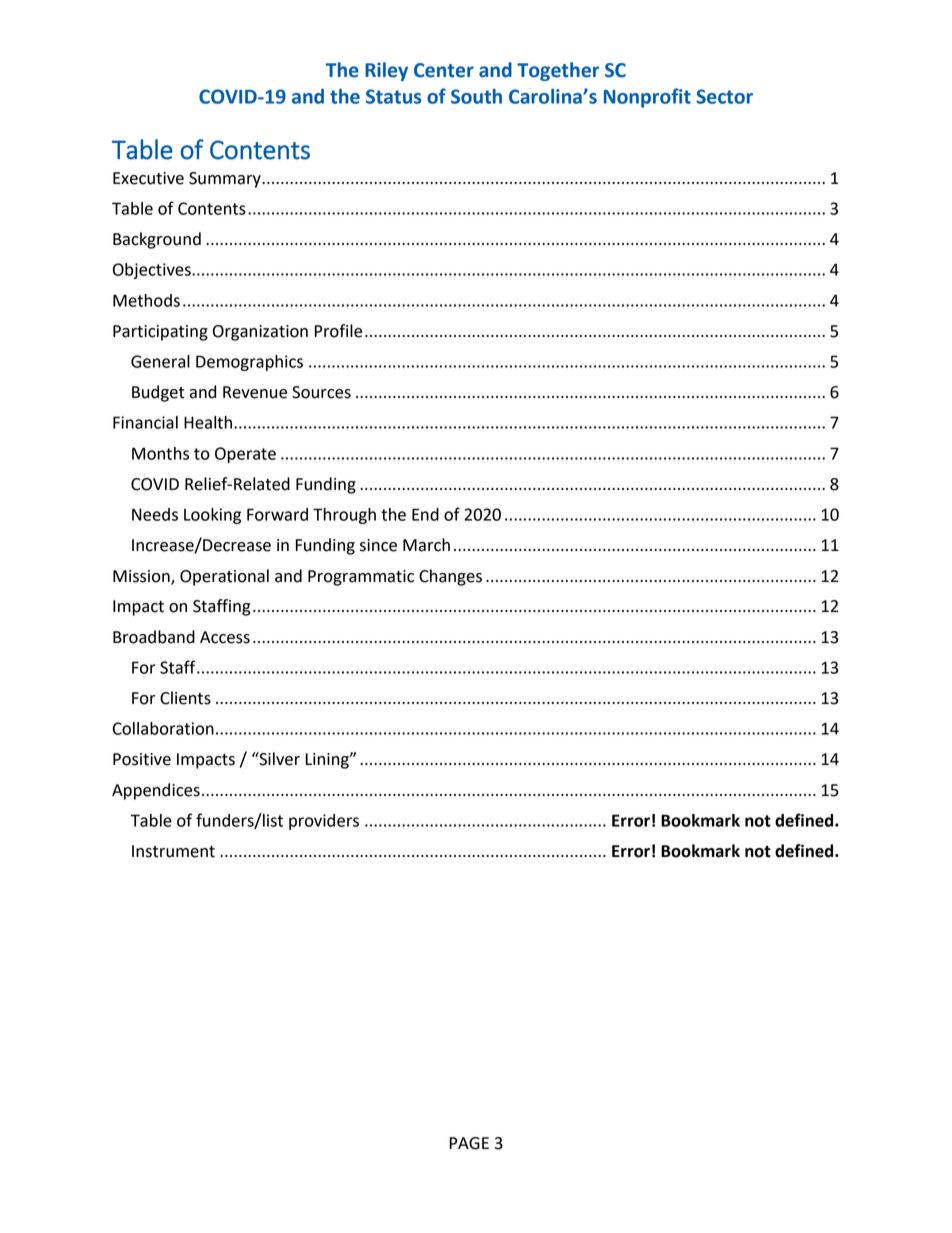 Image resolution: width=952 pixels, height=1233 pixels. I want to click on Center, so click(444, 70).
